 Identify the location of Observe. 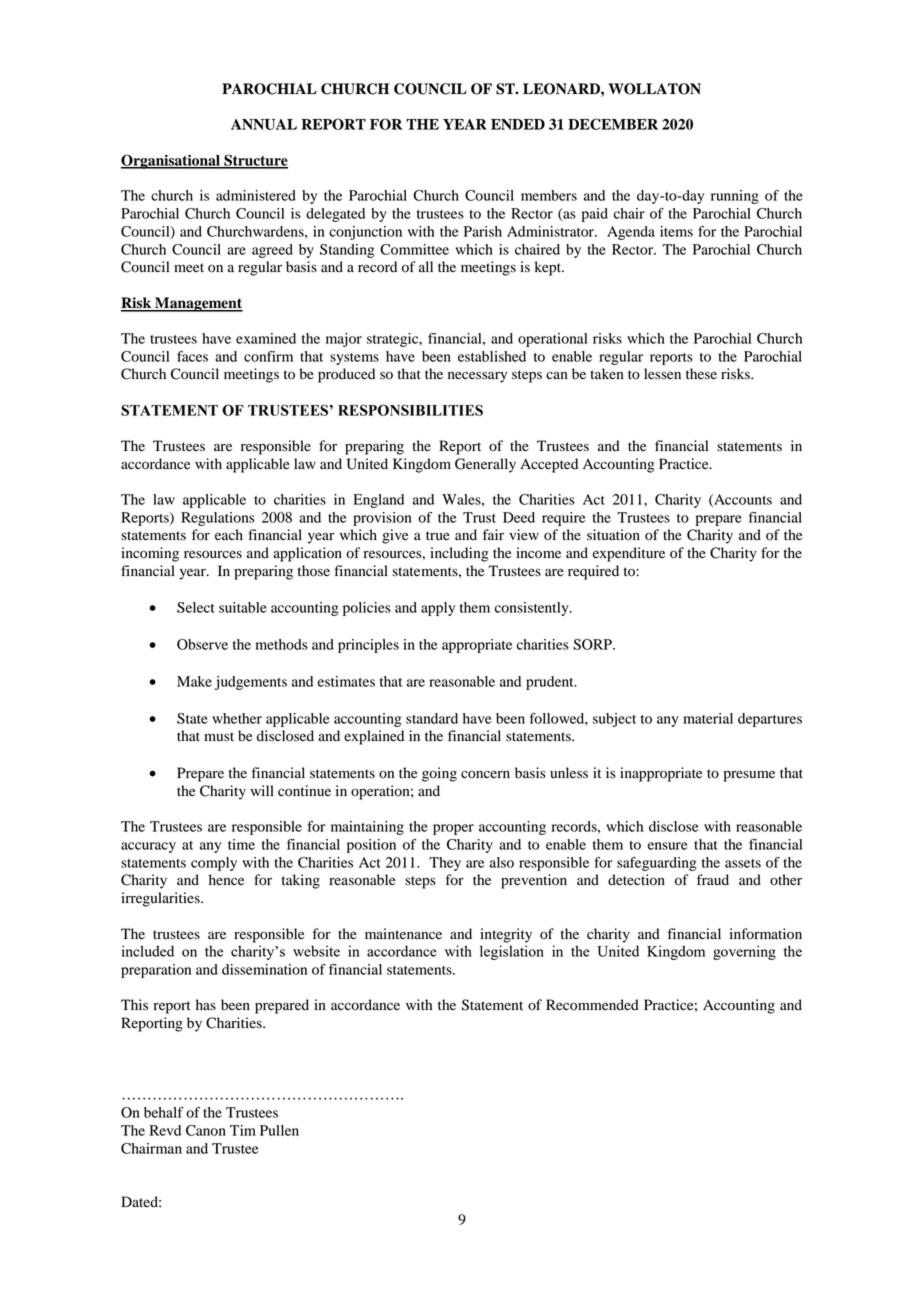
(202, 644).
